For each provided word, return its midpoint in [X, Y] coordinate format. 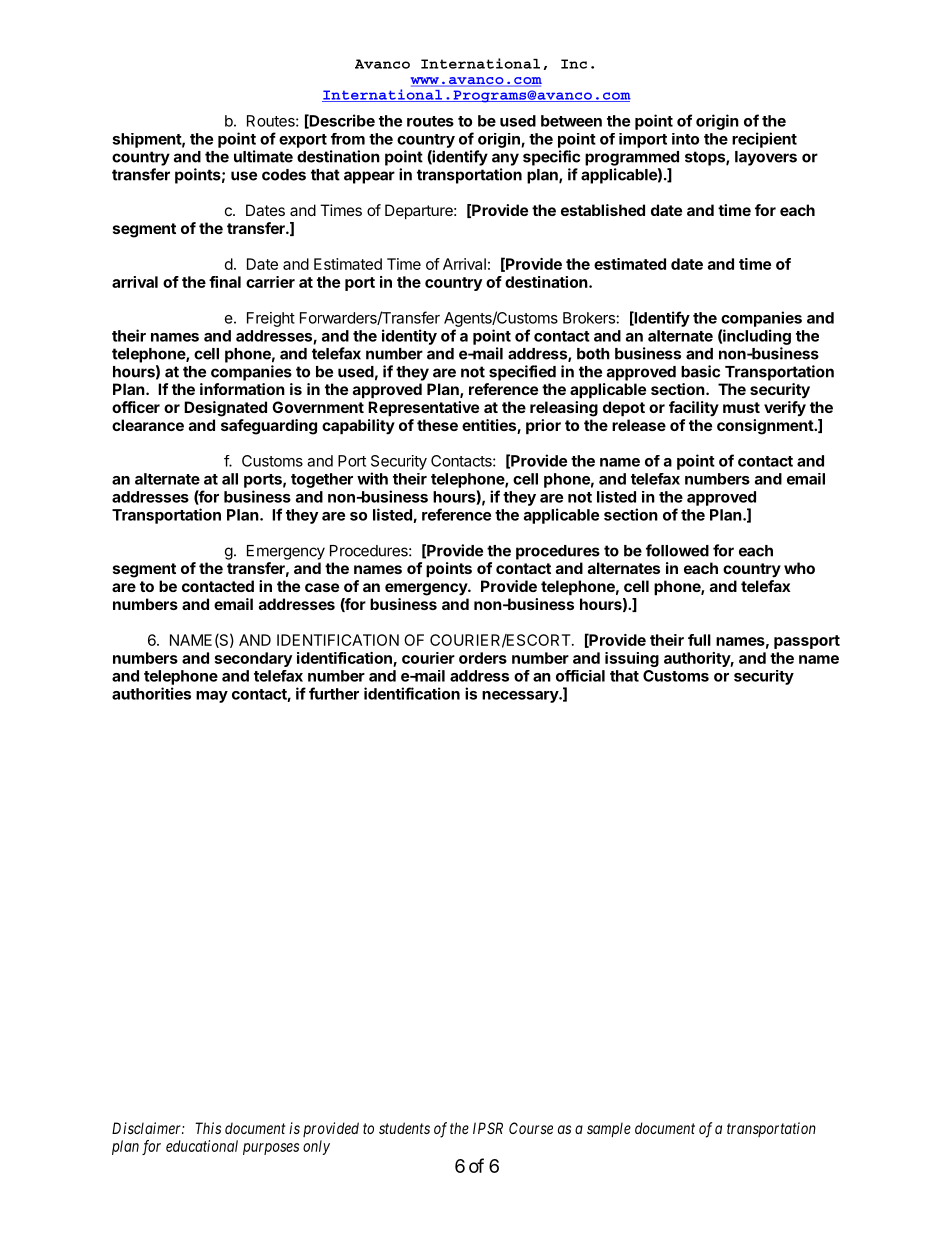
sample [609, 1129]
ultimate [263, 156]
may [212, 697]
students [404, 1128]
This [208, 1128]
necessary [521, 697]
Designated [225, 409]
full [699, 640]
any [505, 159]
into [685, 139]
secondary [253, 659]
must [741, 407]
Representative [423, 408]
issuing [632, 659]
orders [483, 658]
